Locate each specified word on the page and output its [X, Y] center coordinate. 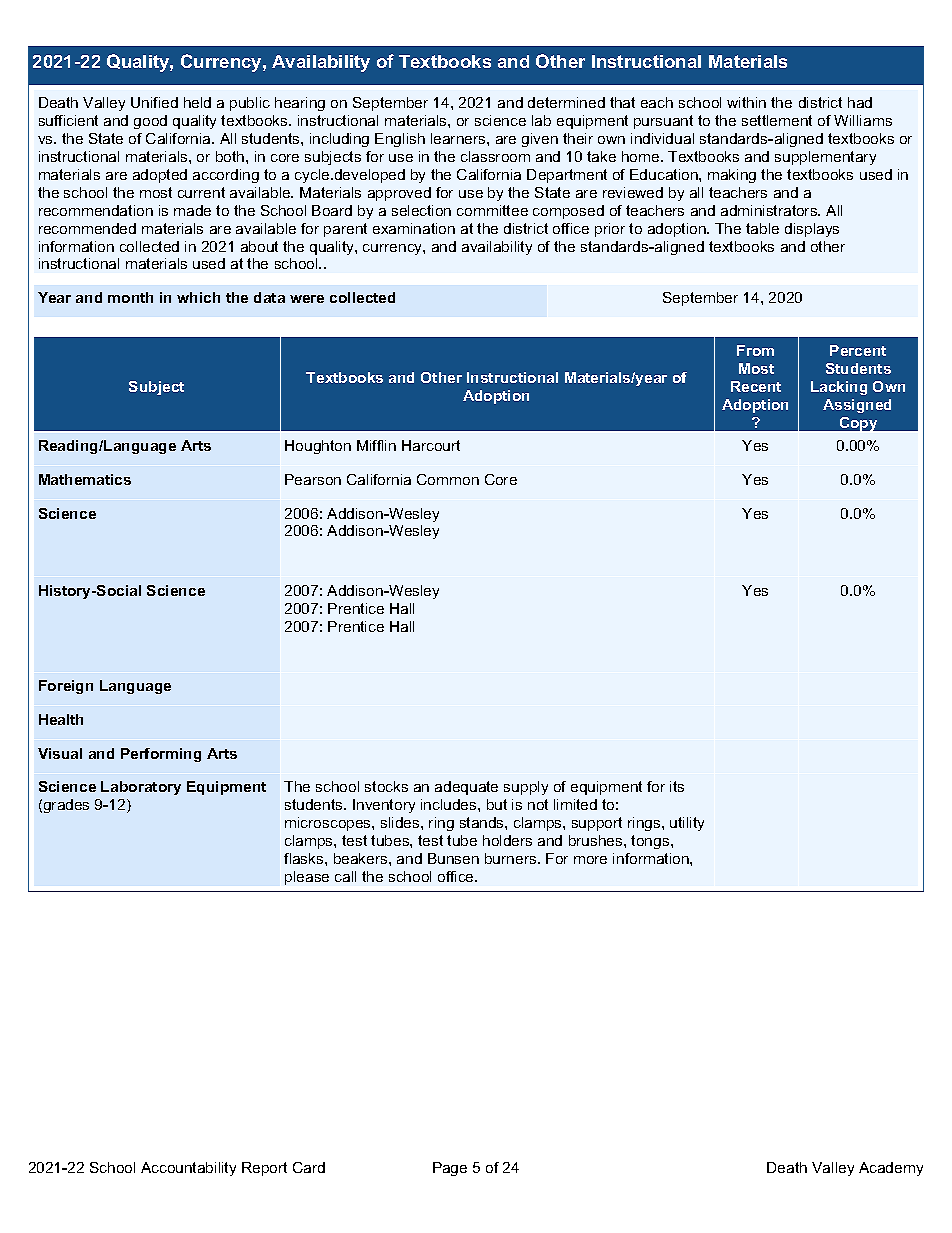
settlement [777, 120]
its [677, 786]
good [150, 122]
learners [459, 138]
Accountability [188, 1169]
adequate [466, 788]
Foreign [66, 687]
